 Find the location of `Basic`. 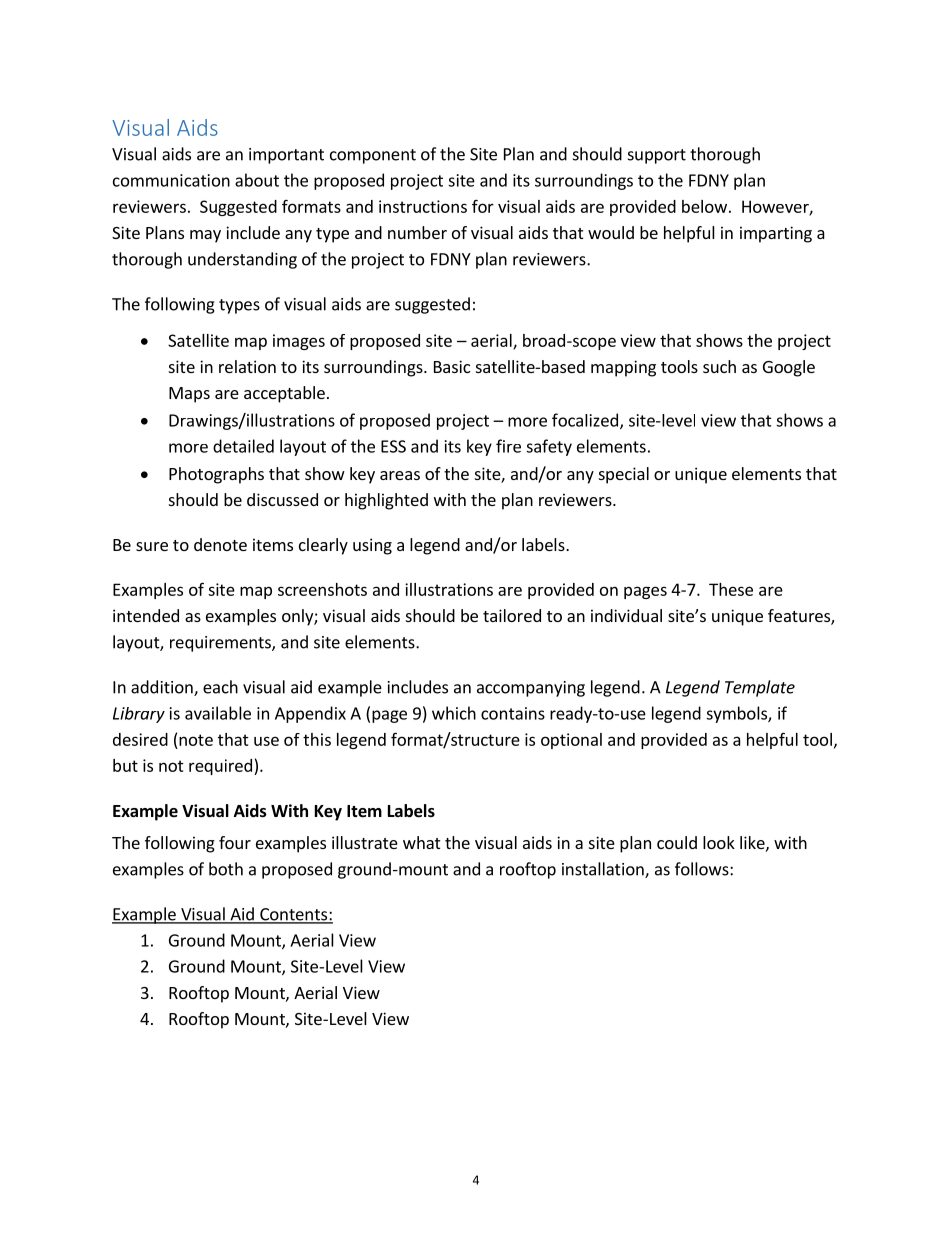

Basic is located at coordinates (452, 366).
